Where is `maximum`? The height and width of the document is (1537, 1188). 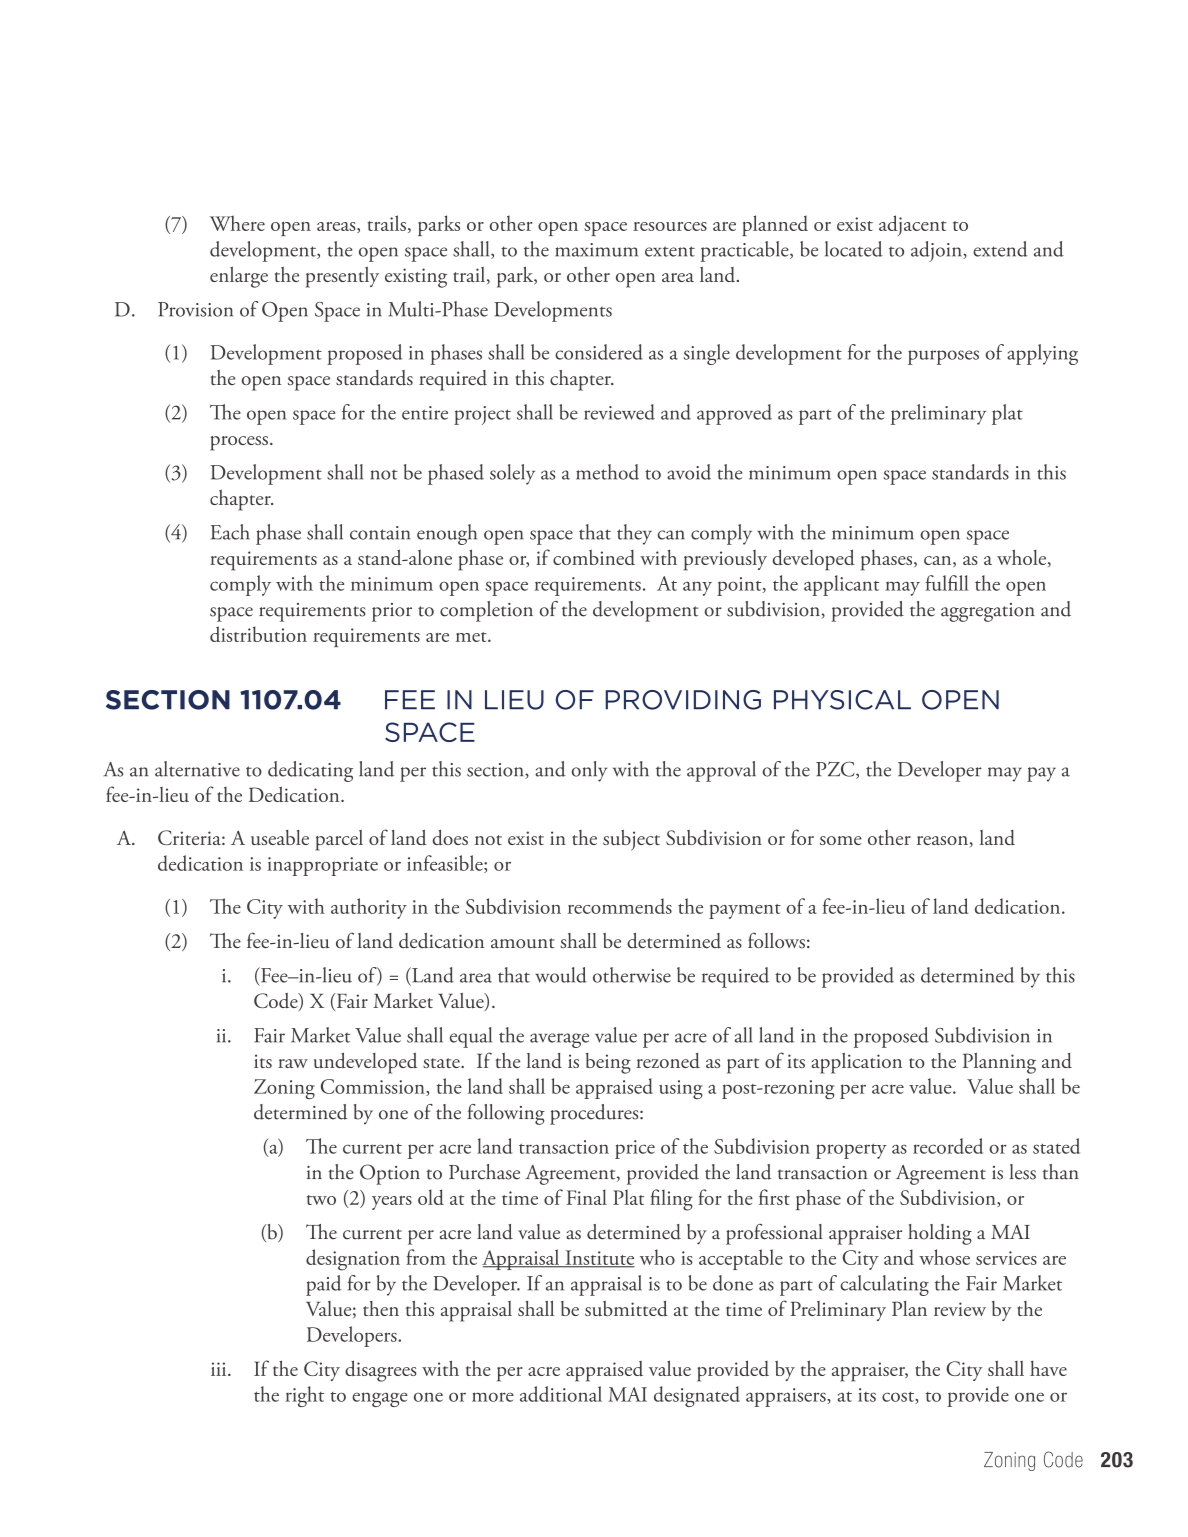 maximum is located at coordinates (596, 250).
